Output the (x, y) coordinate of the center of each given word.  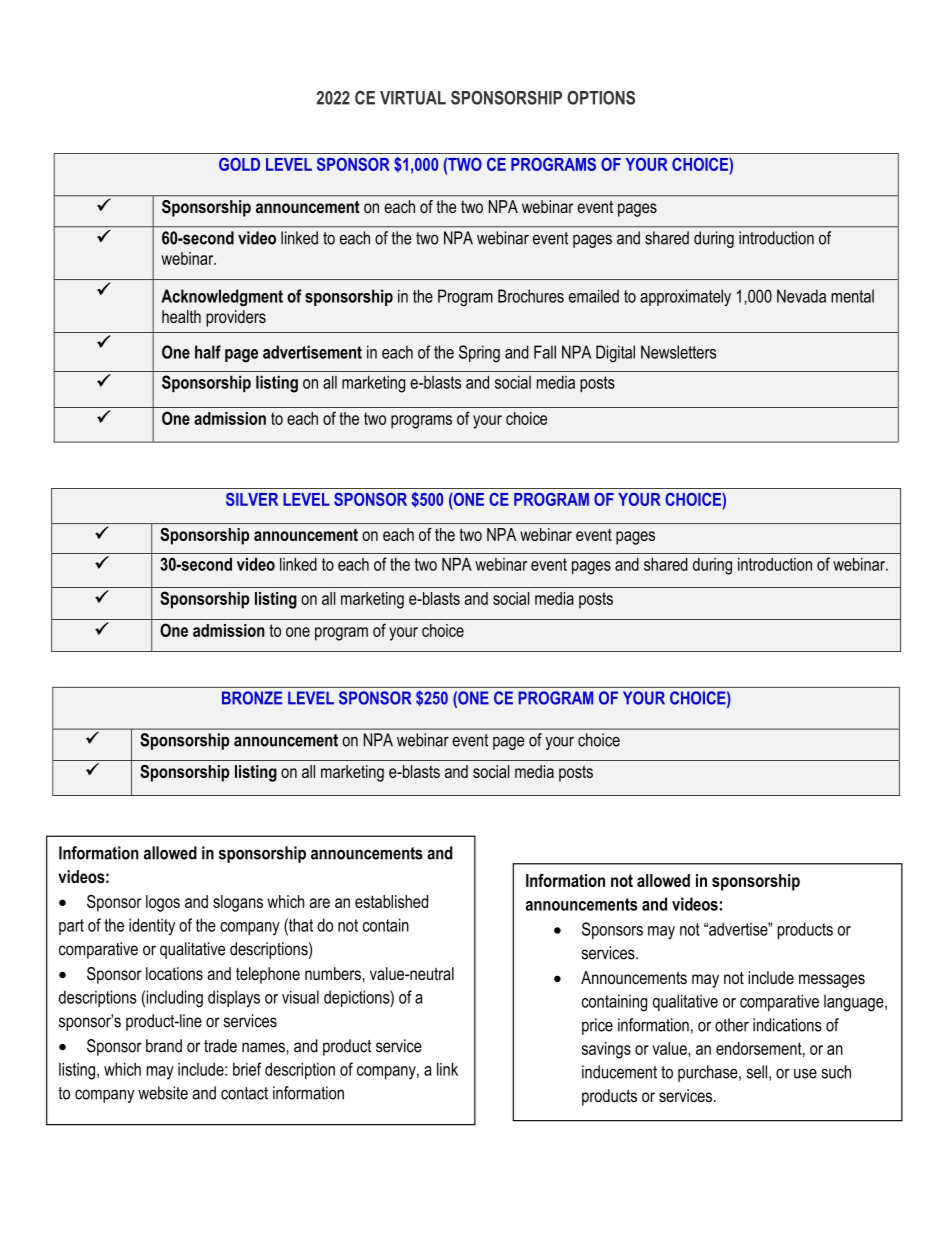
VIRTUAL (413, 98)
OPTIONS (601, 98)
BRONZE (252, 698)
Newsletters (678, 352)
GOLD (239, 164)
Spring (479, 354)
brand (164, 1046)
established (391, 901)
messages (832, 981)
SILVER (252, 499)
